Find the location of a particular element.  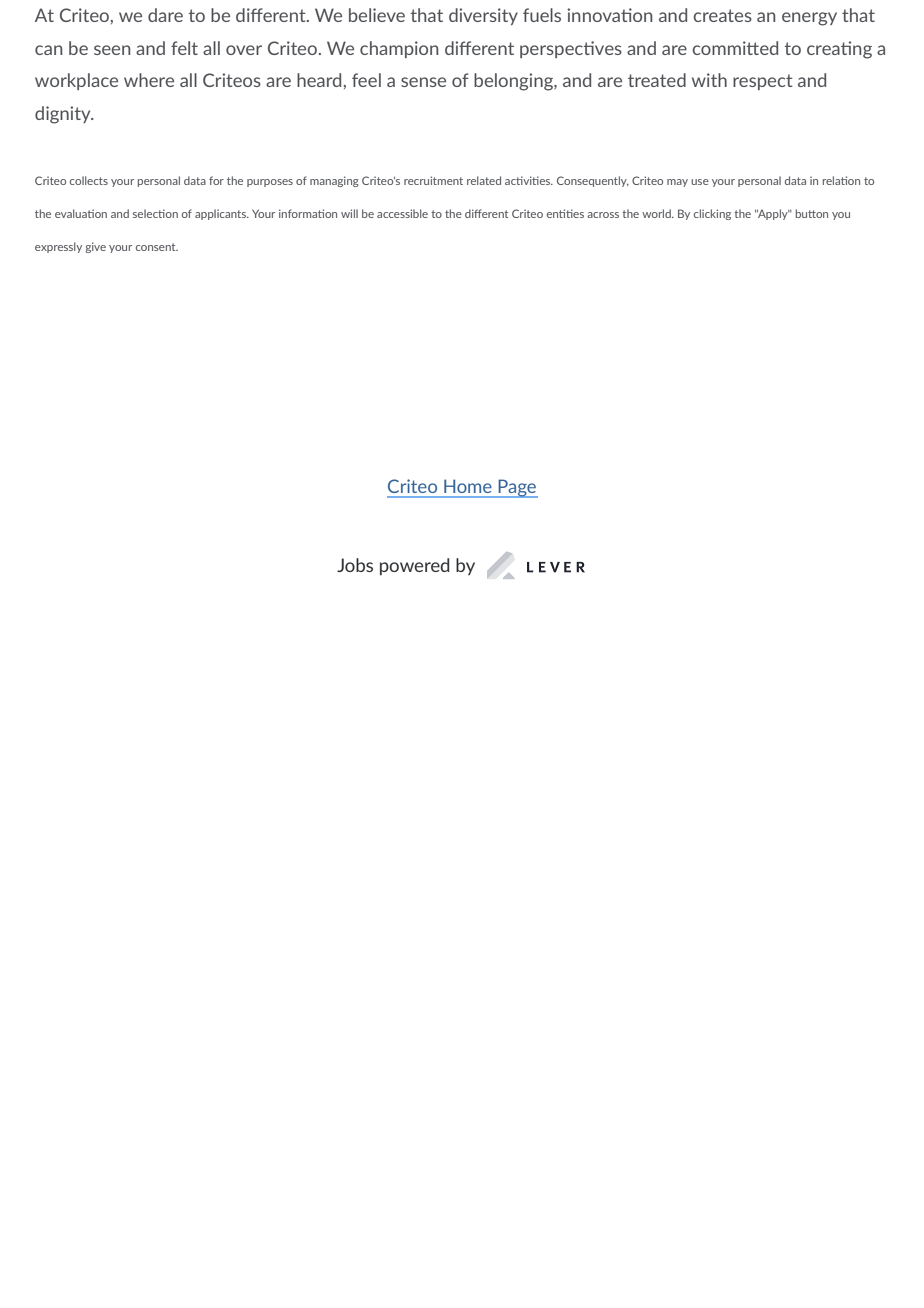

consent is located at coordinates (157, 247).
